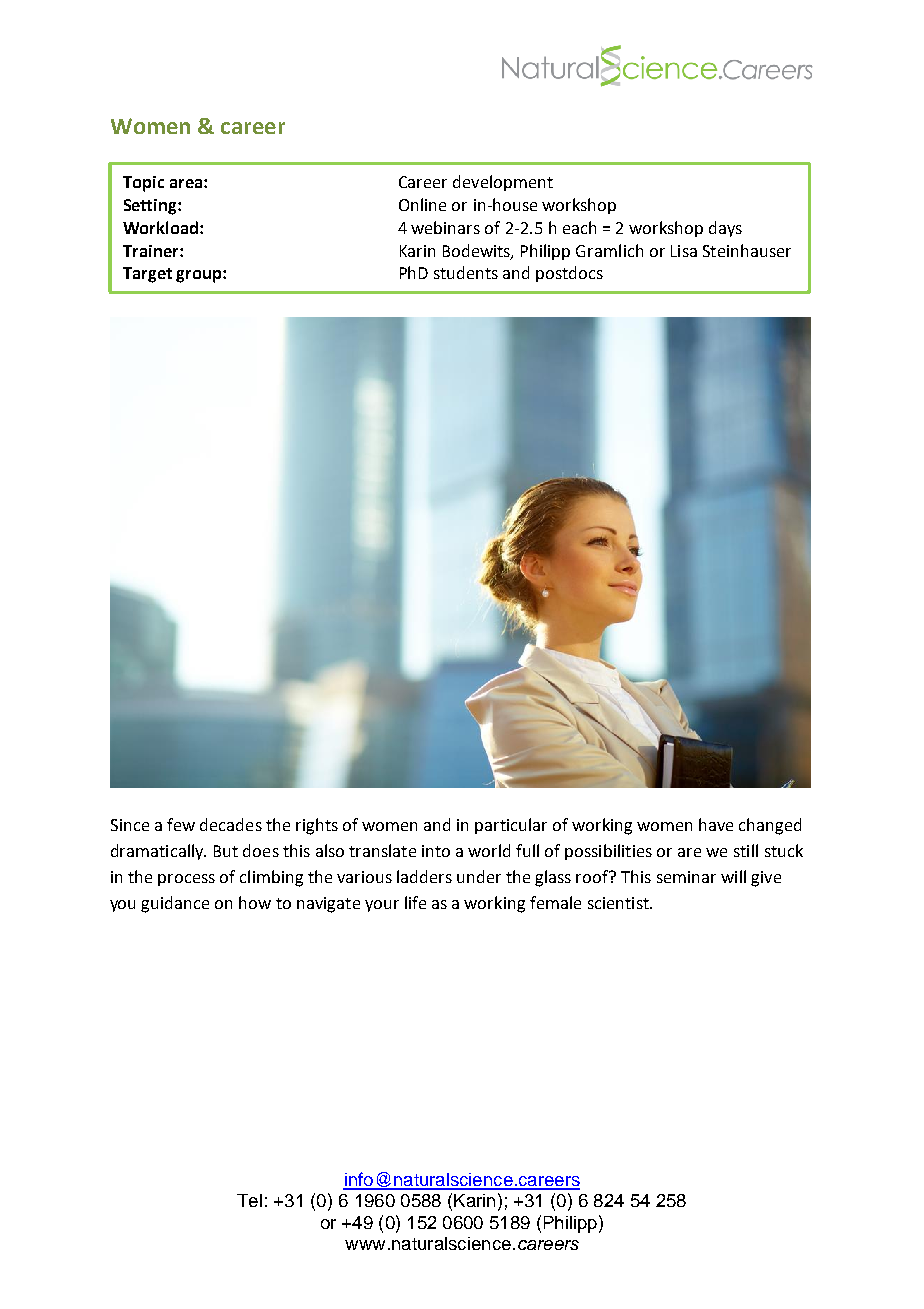  Describe the element at coordinates (445, 227) in the screenshot. I see `webinars` at that location.
